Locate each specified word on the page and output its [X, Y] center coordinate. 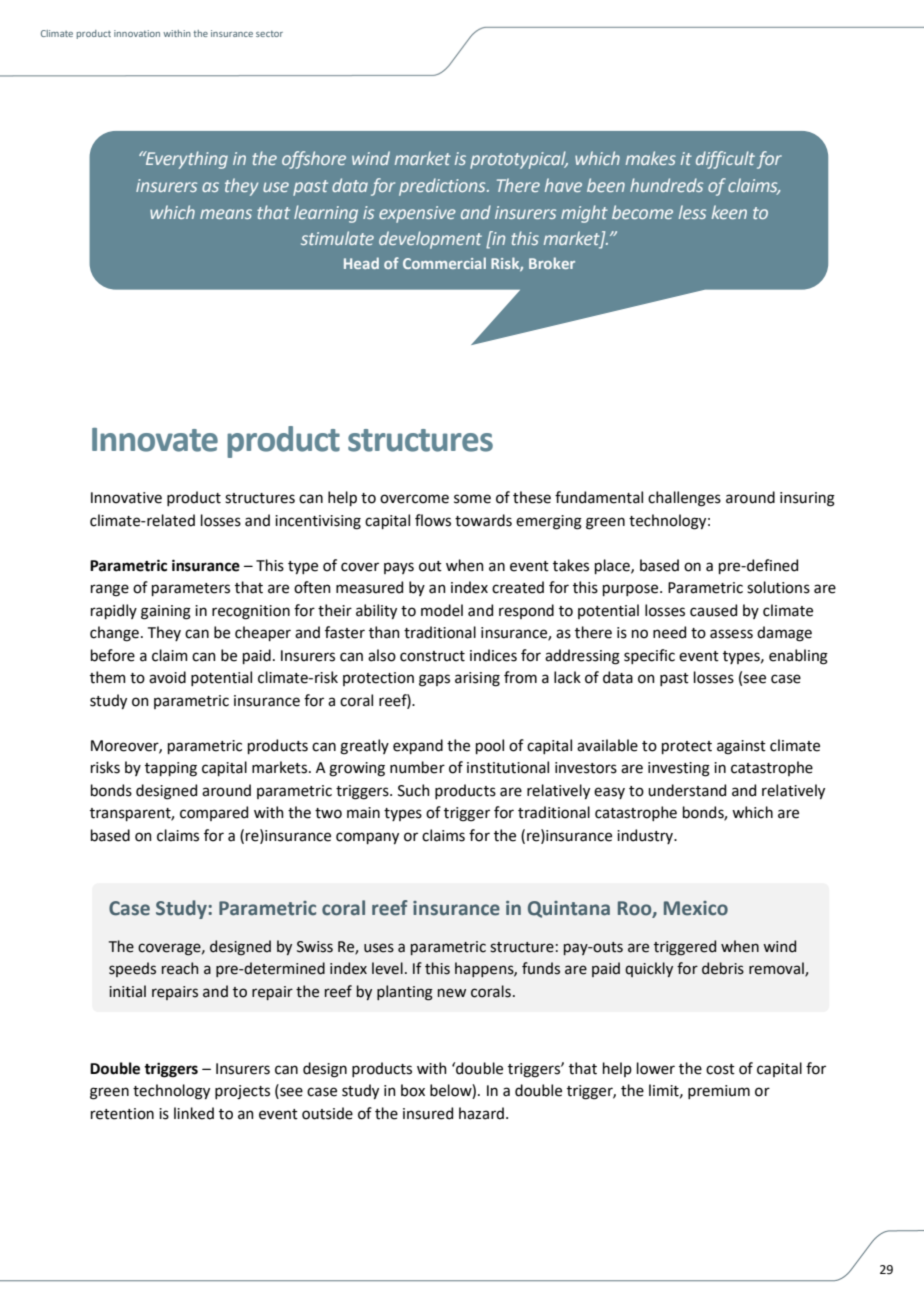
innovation [137, 33]
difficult [725, 160]
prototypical [519, 160]
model [442, 610]
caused [713, 610]
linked [194, 1113]
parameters [191, 589]
